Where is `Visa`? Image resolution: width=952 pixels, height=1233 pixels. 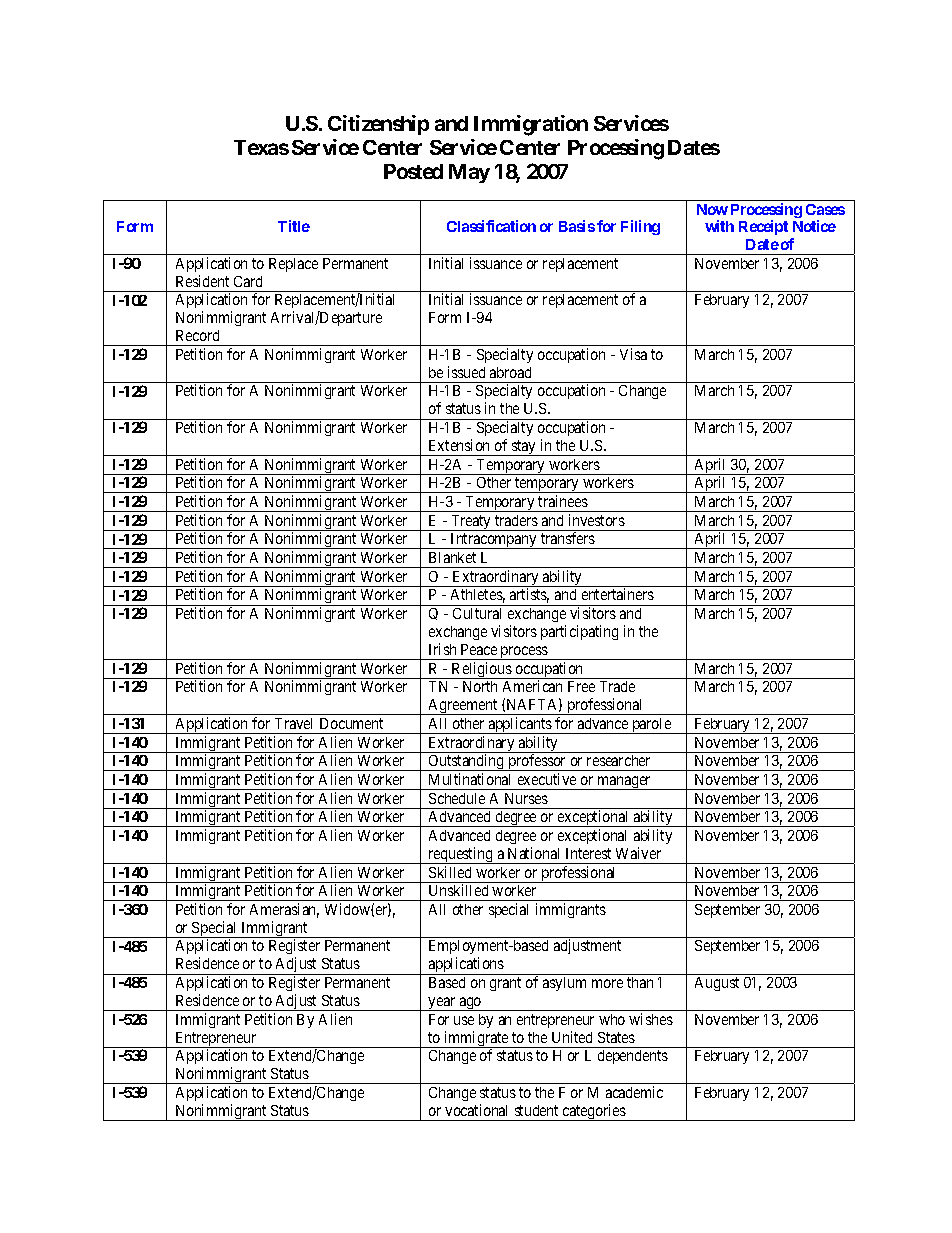 Visa is located at coordinates (633, 354).
